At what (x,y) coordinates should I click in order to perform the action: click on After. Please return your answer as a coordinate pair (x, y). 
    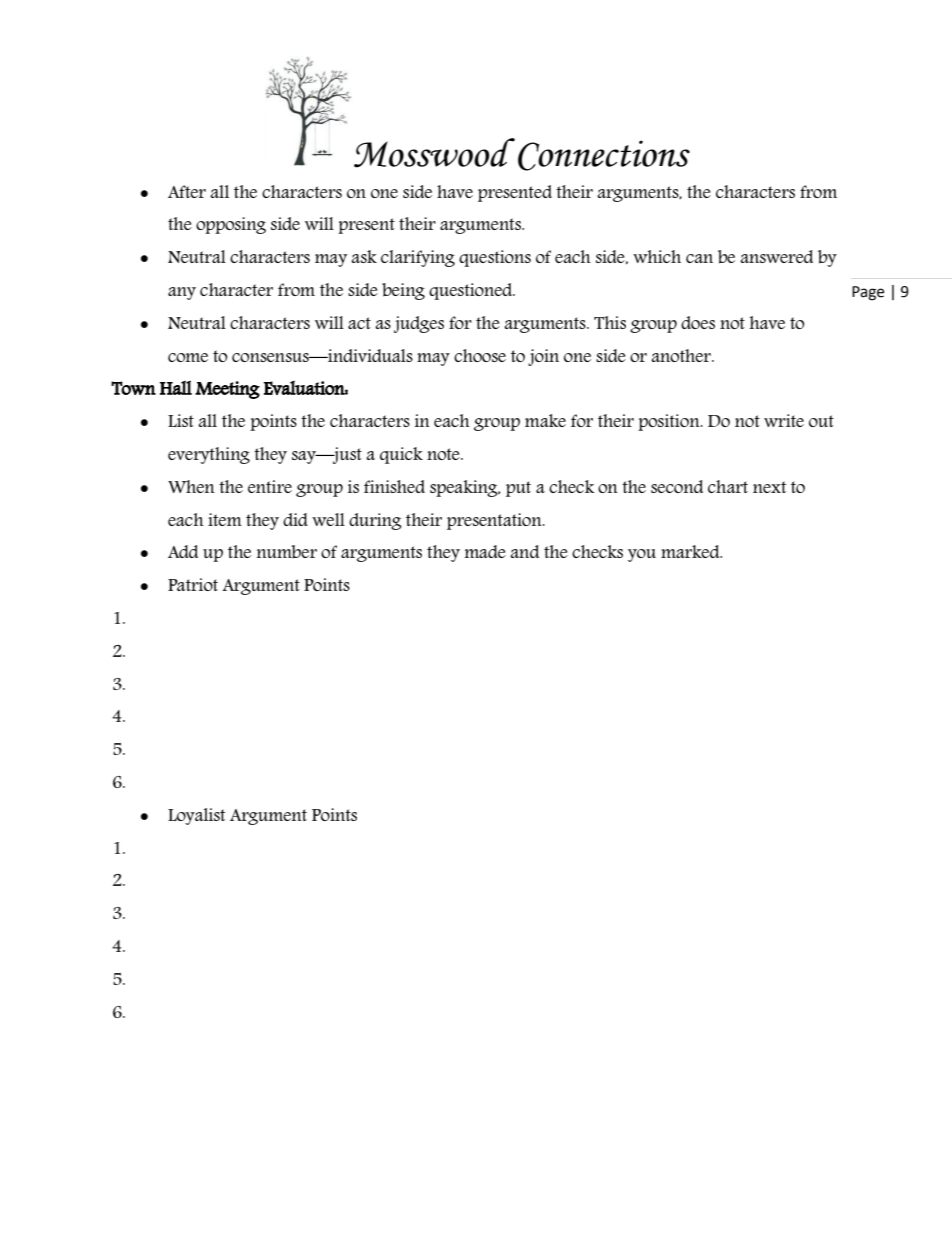
    Looking at the image, I should click on (187, 191).
